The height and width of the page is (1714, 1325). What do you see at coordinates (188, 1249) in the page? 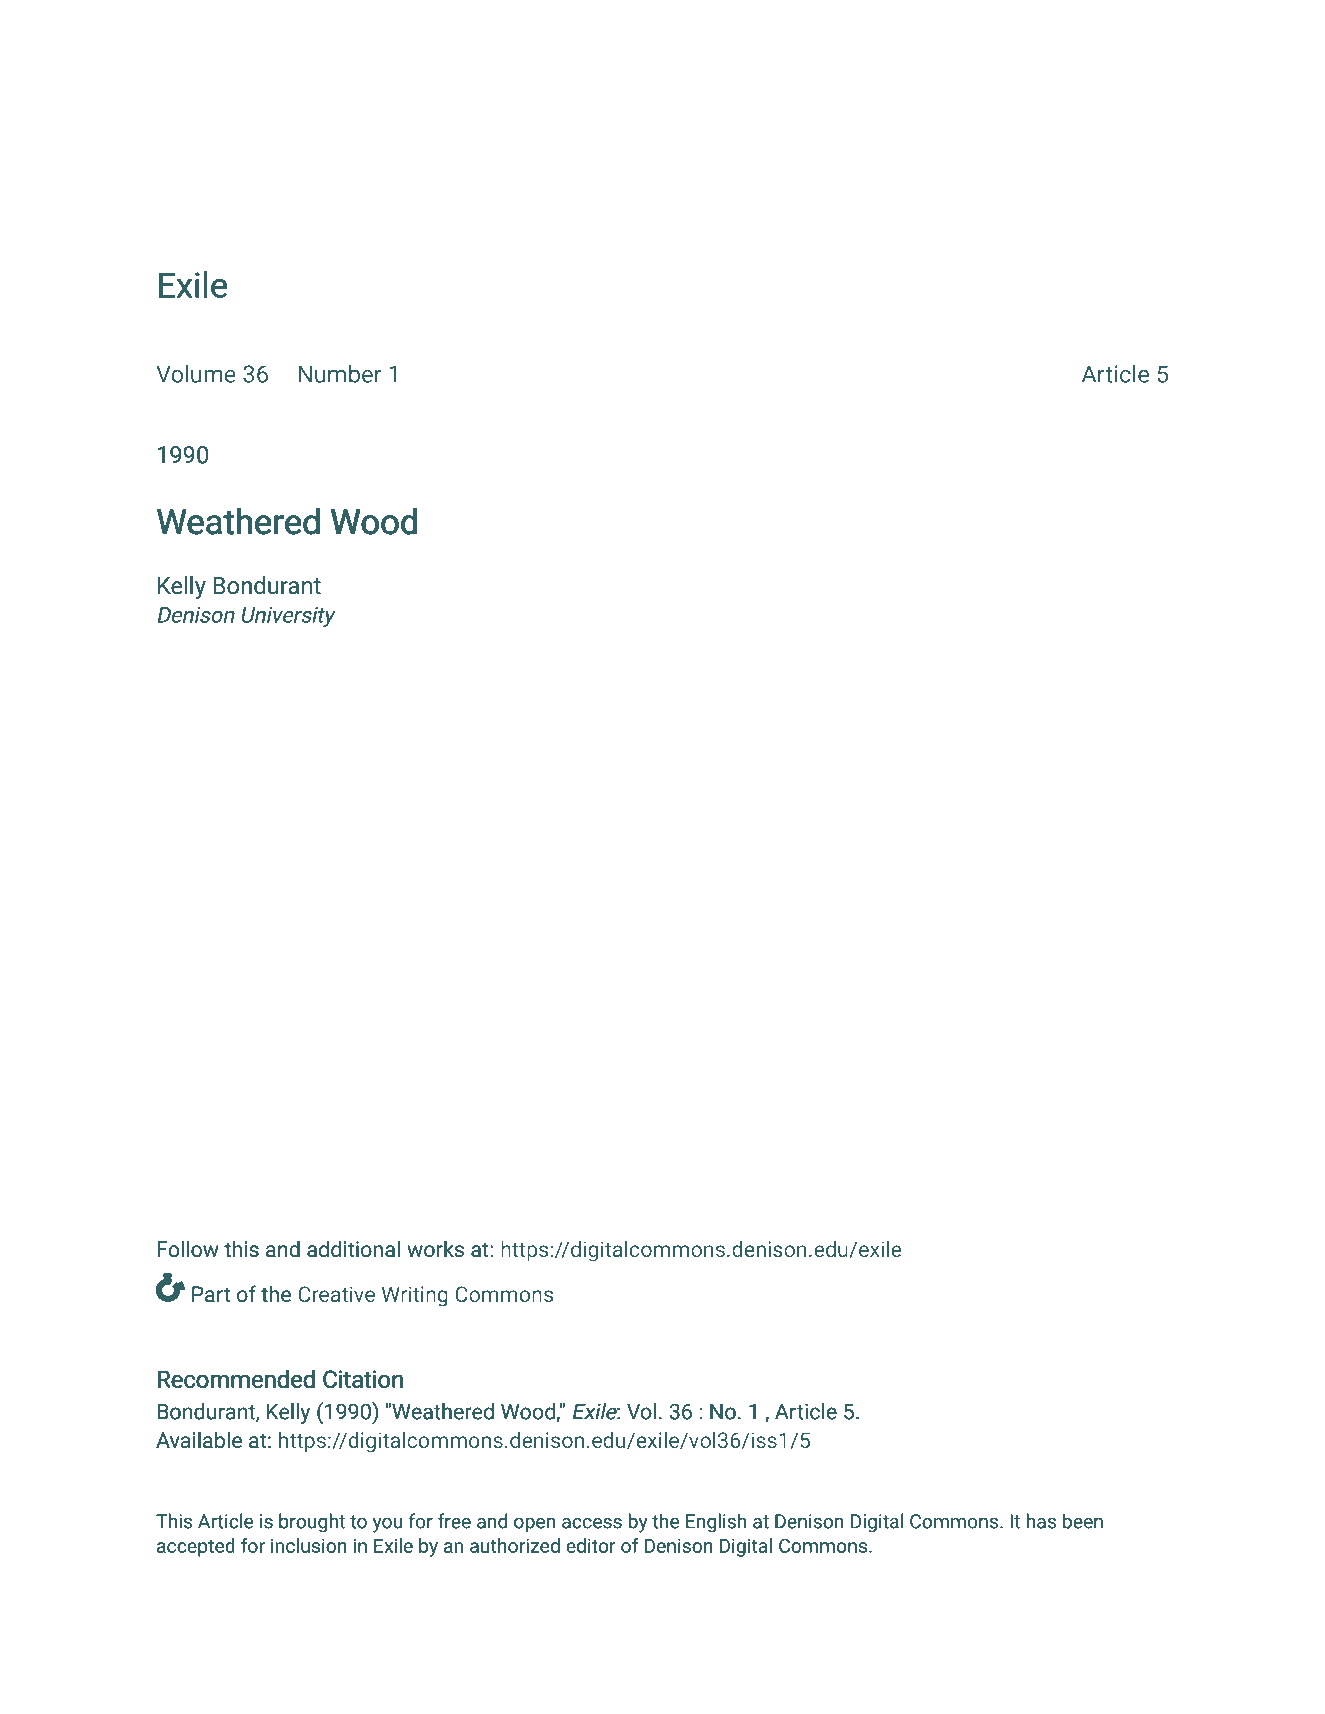
I see `Follow` at bounding box center [188, 1249].
